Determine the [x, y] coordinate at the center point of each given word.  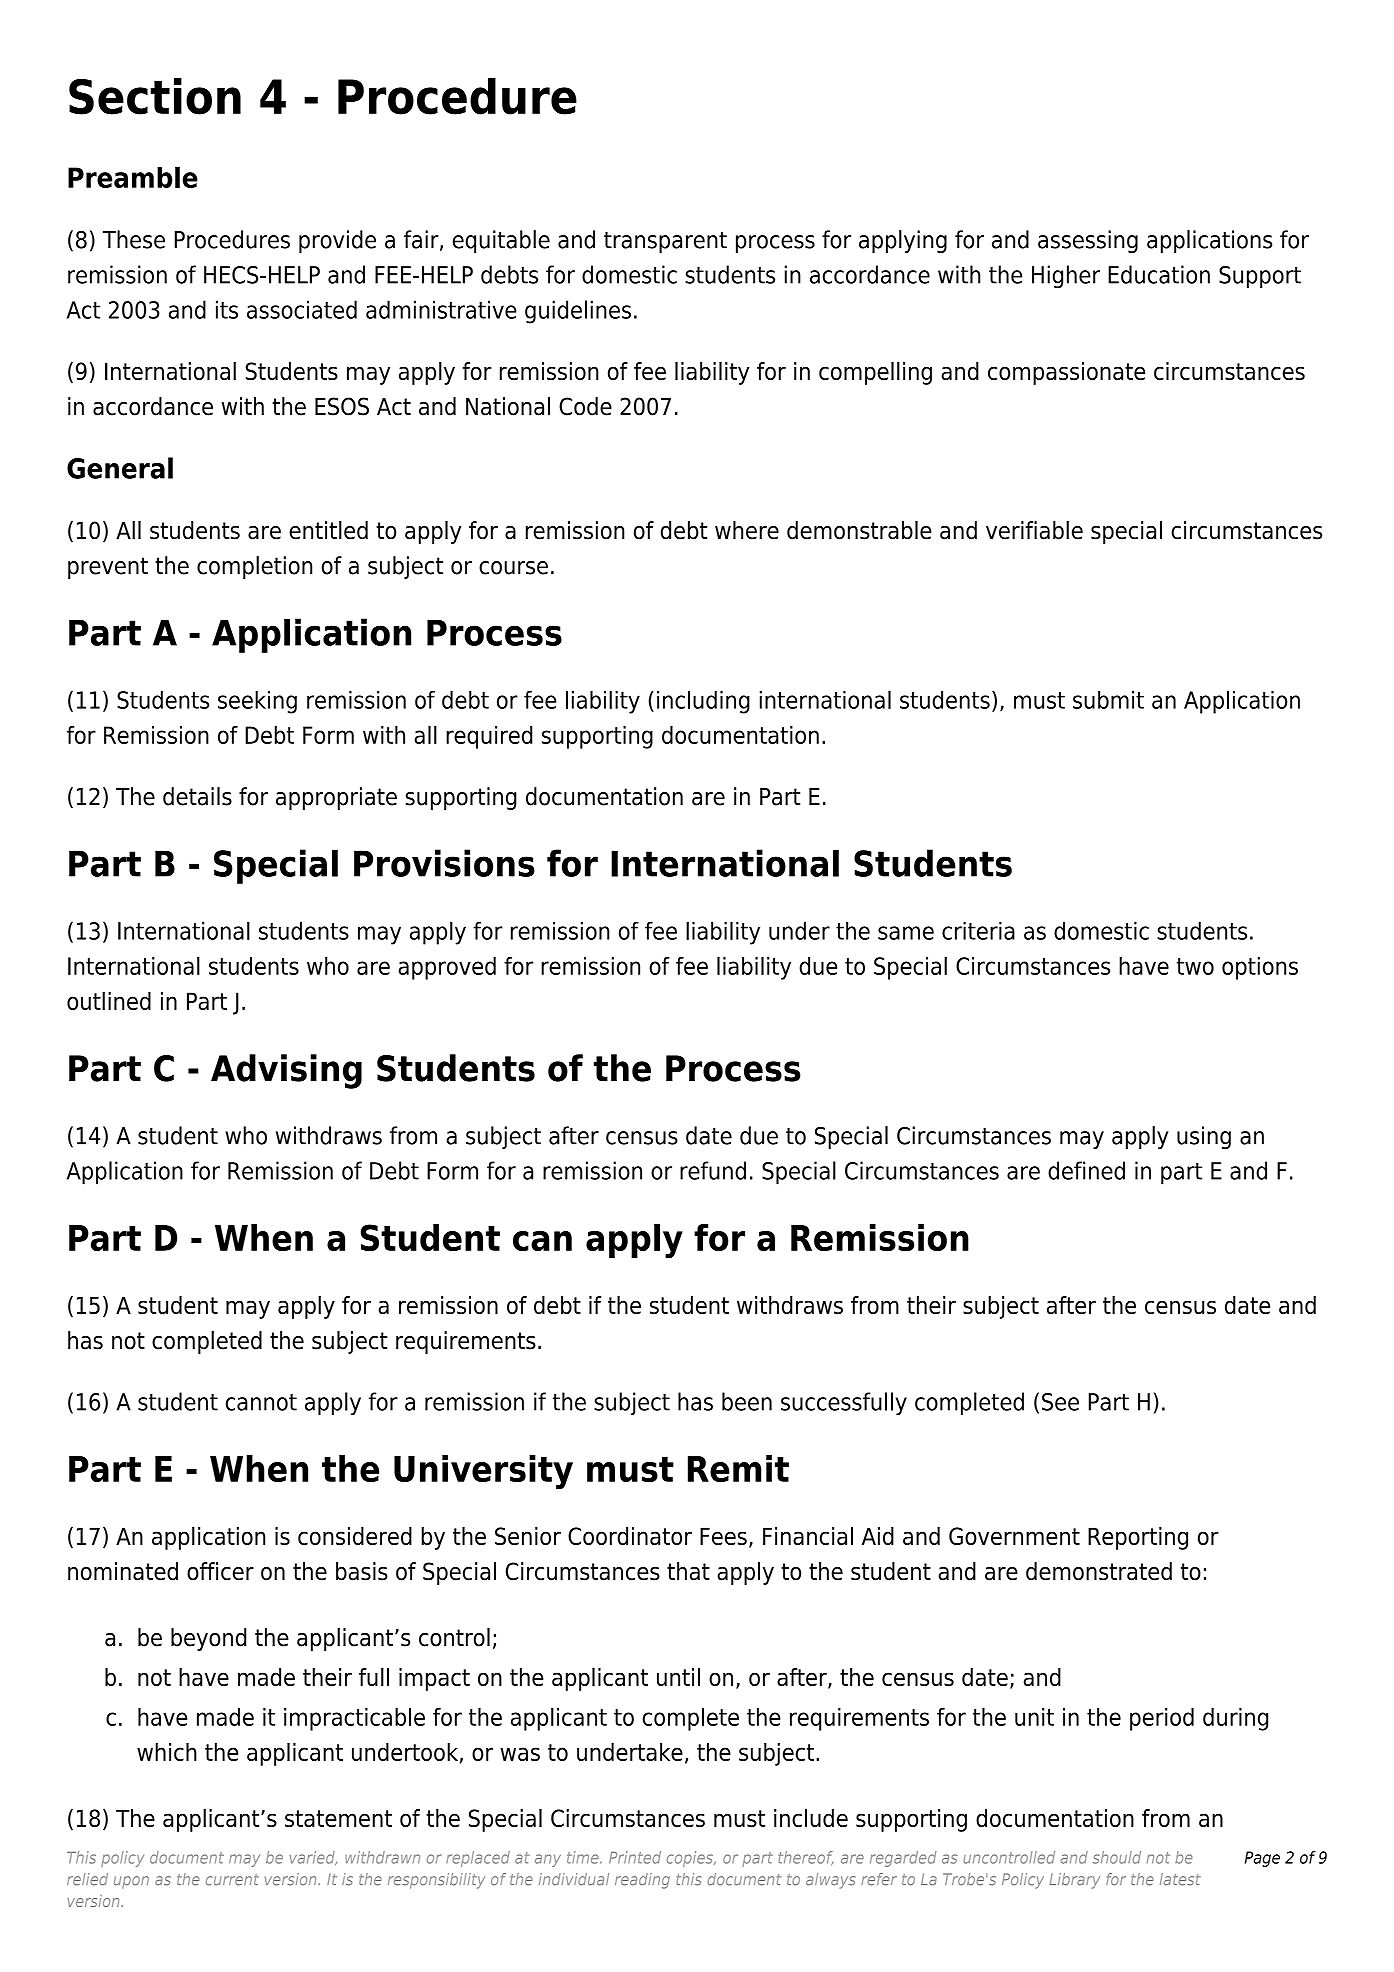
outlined [109, 1001]
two [1195, 966]
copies [691, 1859]
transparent [665, 242]
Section [155, 96]
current [232, 1880]
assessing [1088, 241]
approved [447, 968]
